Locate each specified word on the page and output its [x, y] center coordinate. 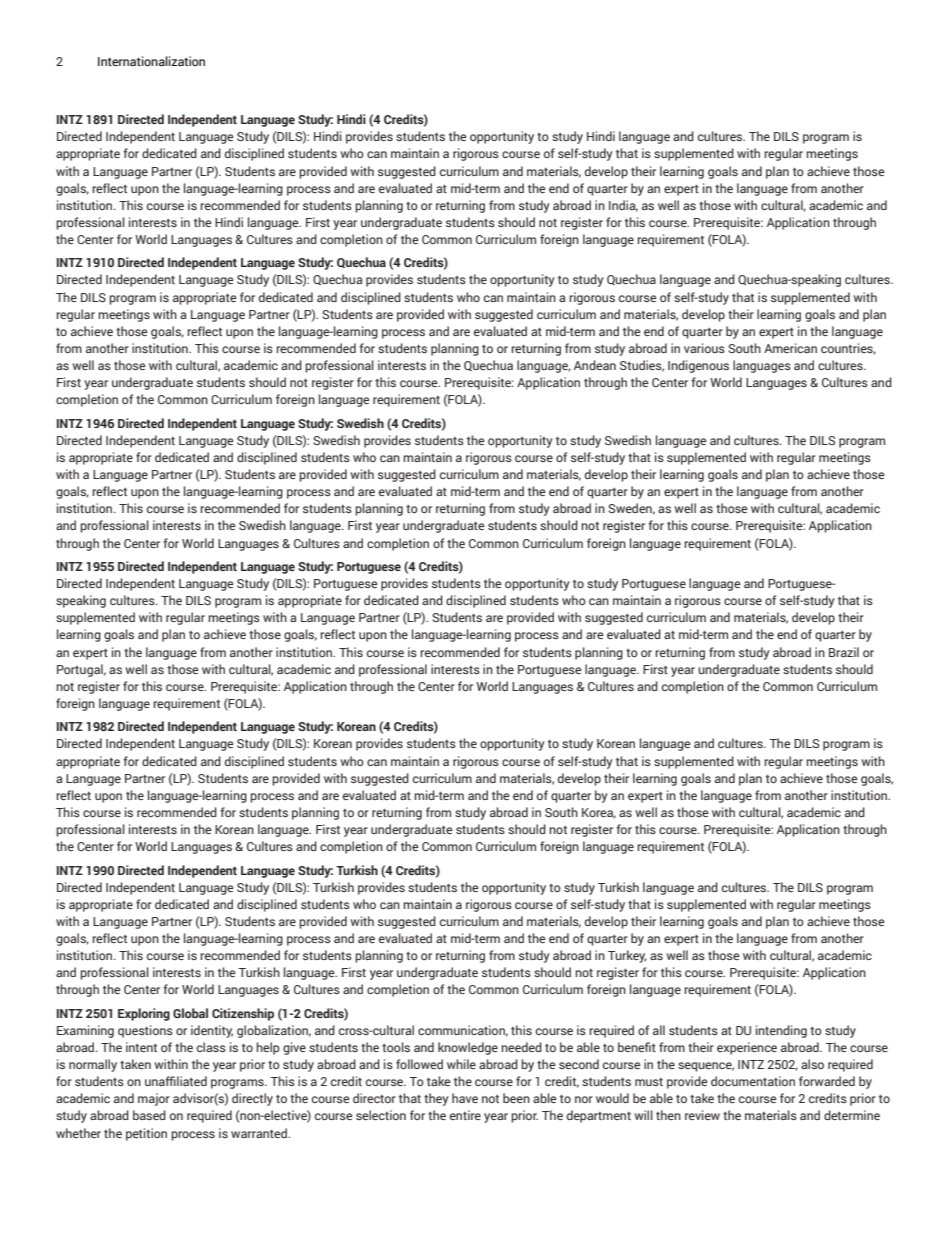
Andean [595, 365]
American [790, 348]
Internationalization [151, 61]
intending [781, 1031]
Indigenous [698, 366]
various [704, 348]
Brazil [844, 652]
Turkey [627, 956]
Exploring [144, 1014]
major [154, 1099]
